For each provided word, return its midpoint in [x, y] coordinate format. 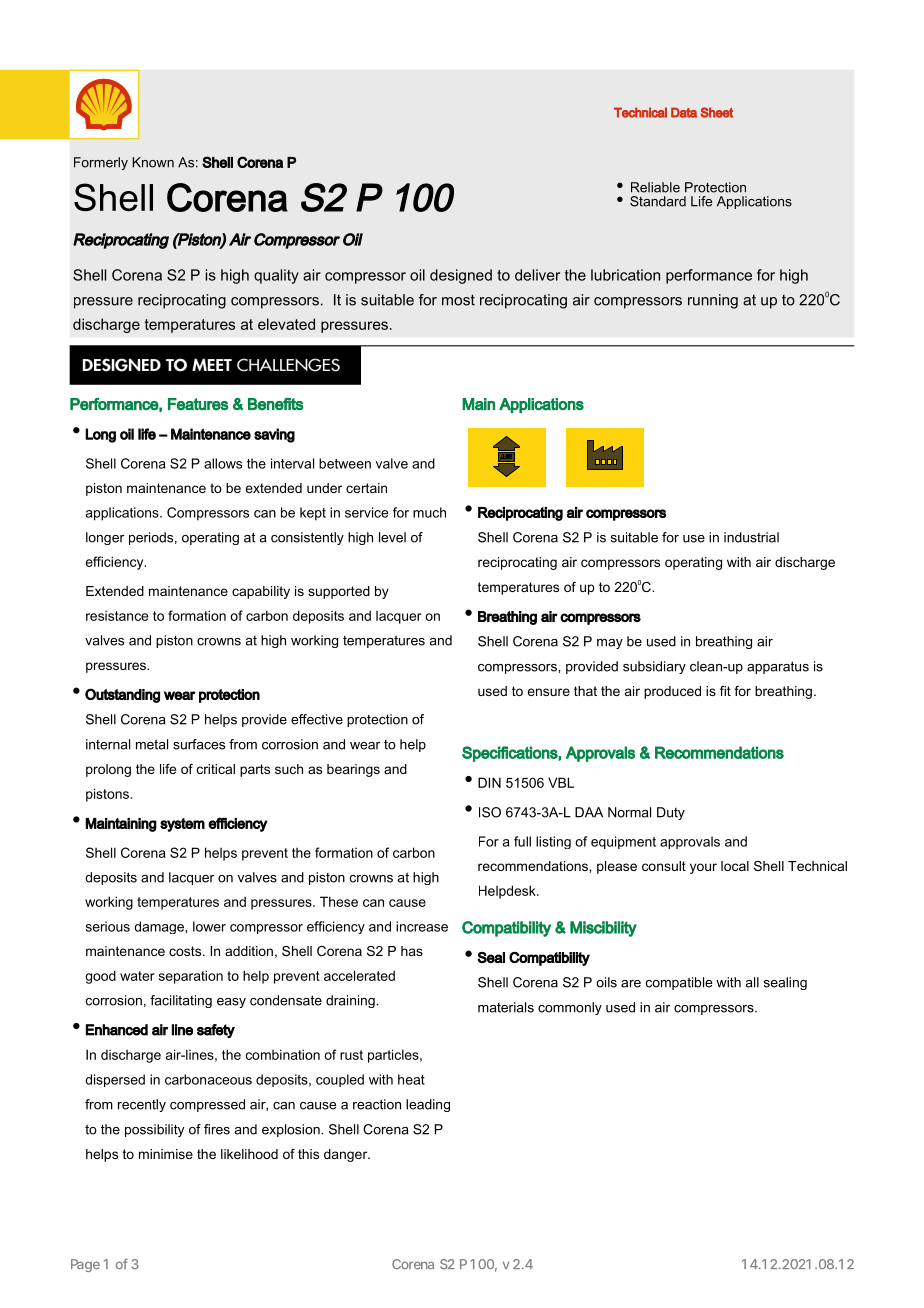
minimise [166, 1154]
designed [461, 276]
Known [153, 162]
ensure [549, 692]
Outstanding [122, 695]
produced [672, 692]
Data [684, 112]
